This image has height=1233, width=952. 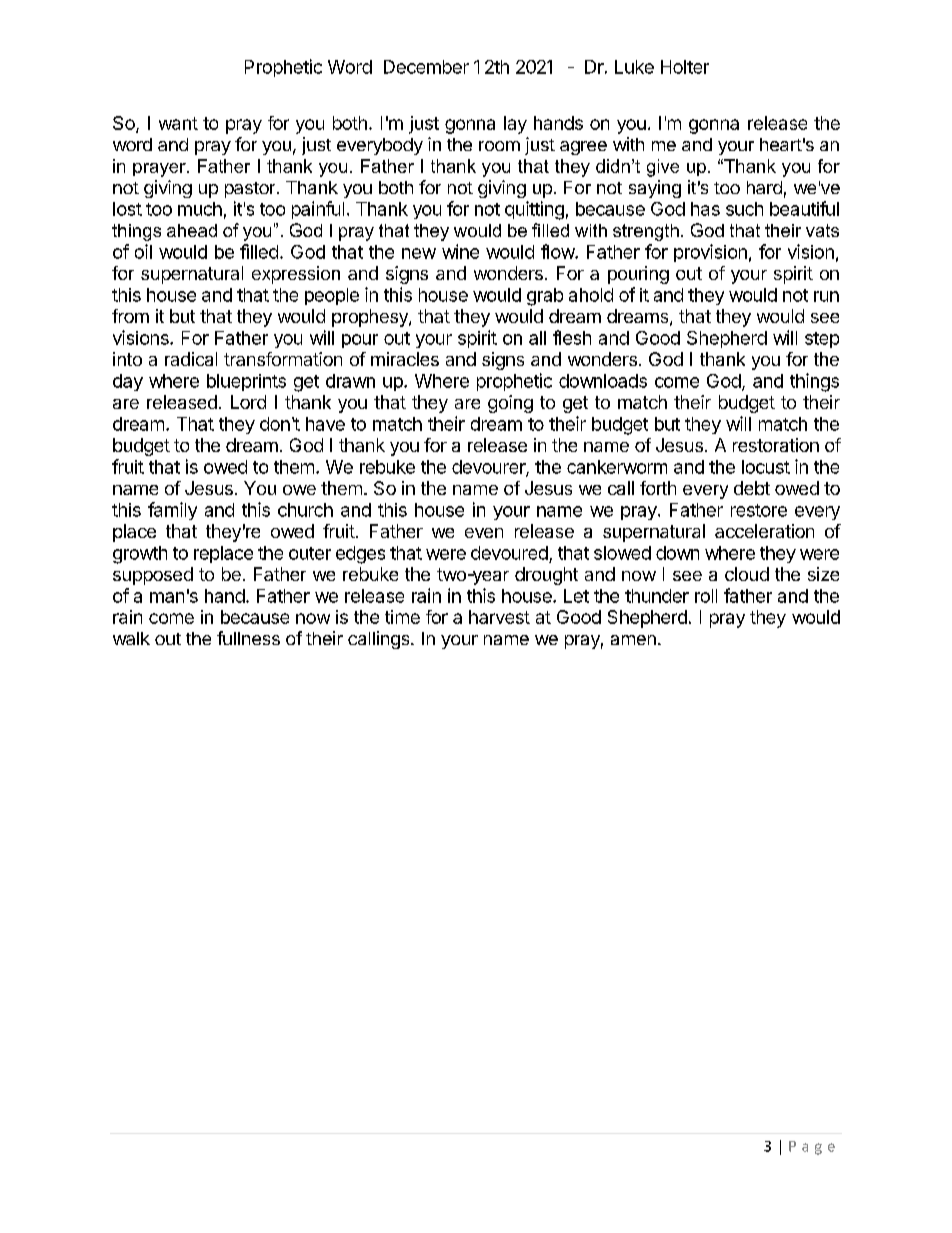 What do you see at coordinates (402, 617) in the image?
I see `time` at bounding box center [402, 617].
